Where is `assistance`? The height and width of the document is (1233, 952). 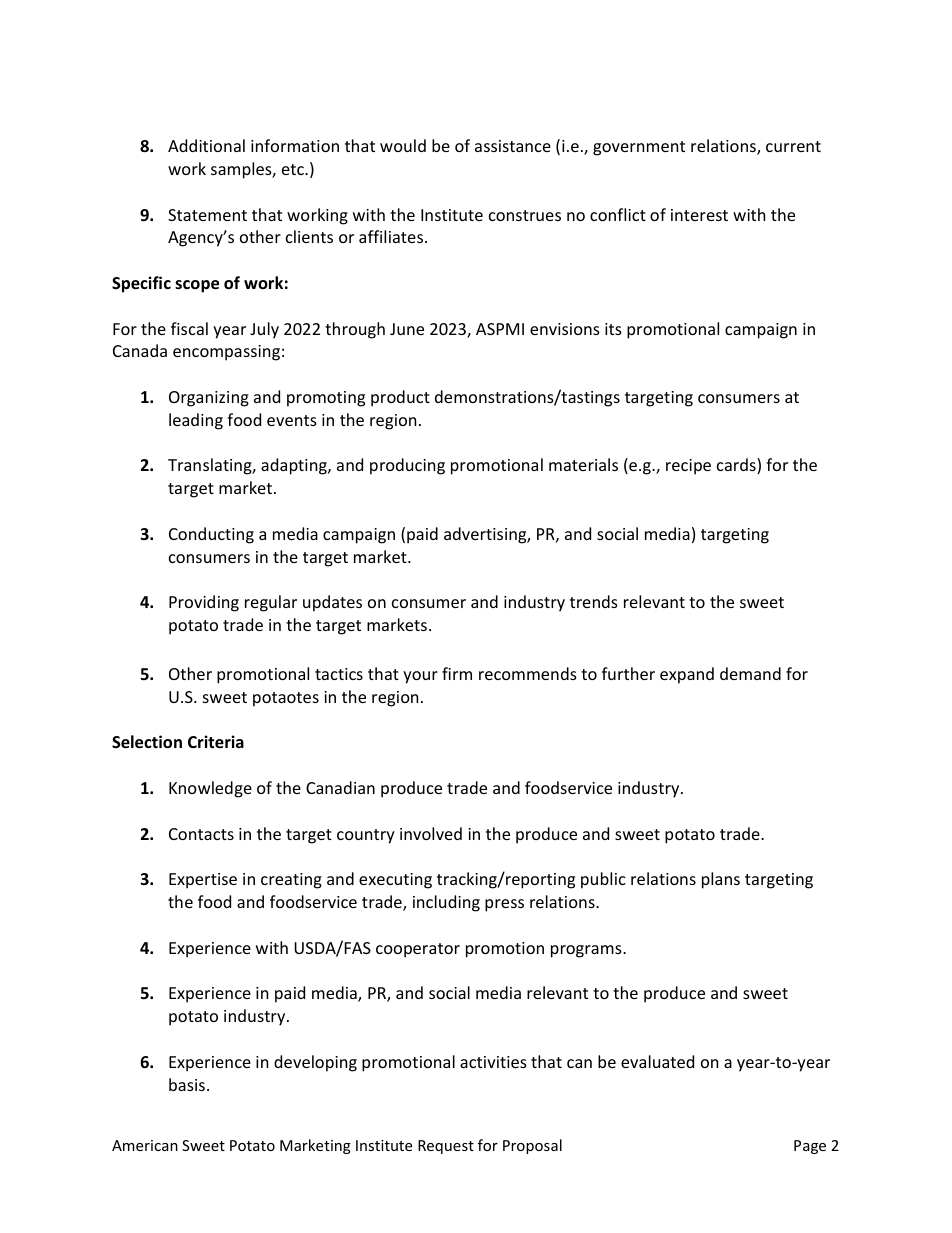
assistance is located at coordinates (513, 146).
